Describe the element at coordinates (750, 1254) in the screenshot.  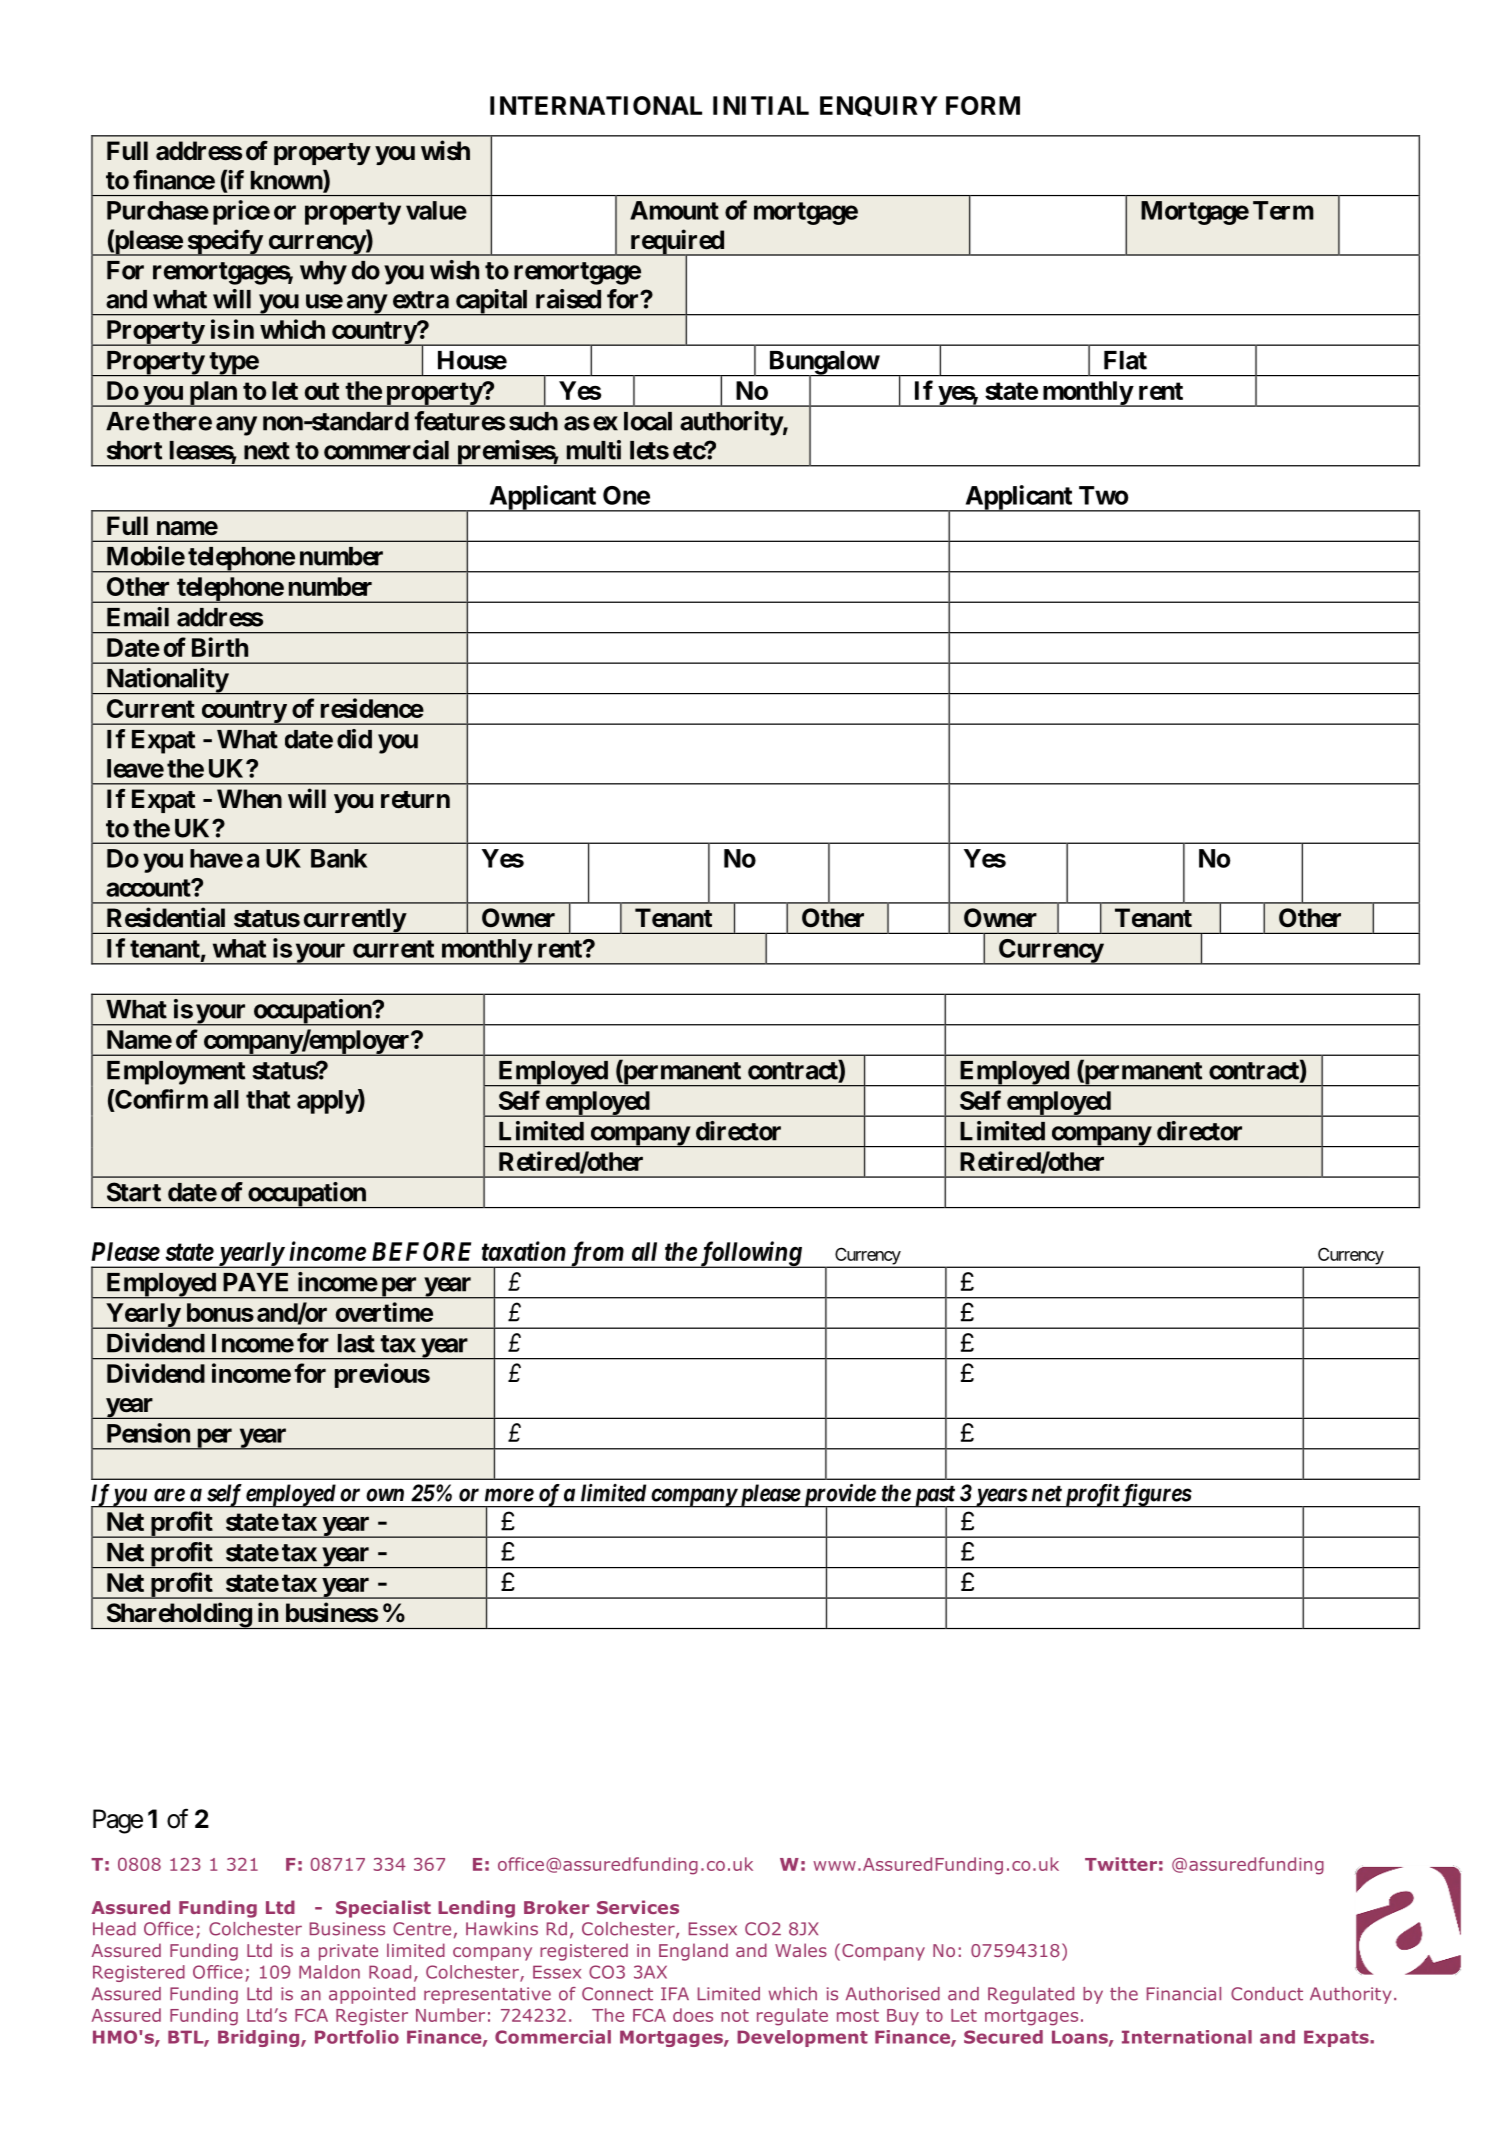
I see `following` at that location.
